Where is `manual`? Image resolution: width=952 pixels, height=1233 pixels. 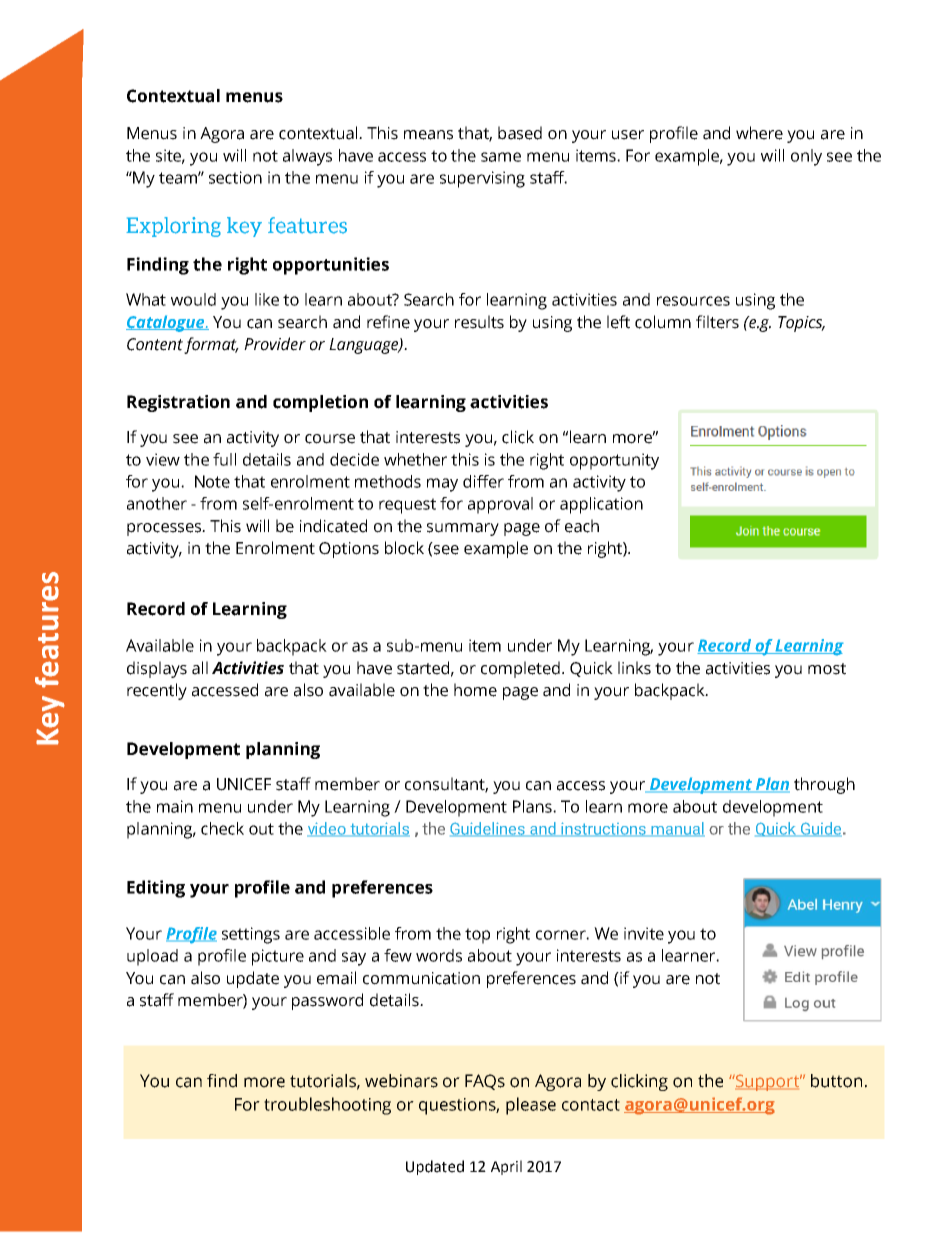
manual is located at coordinates (677, 829).
